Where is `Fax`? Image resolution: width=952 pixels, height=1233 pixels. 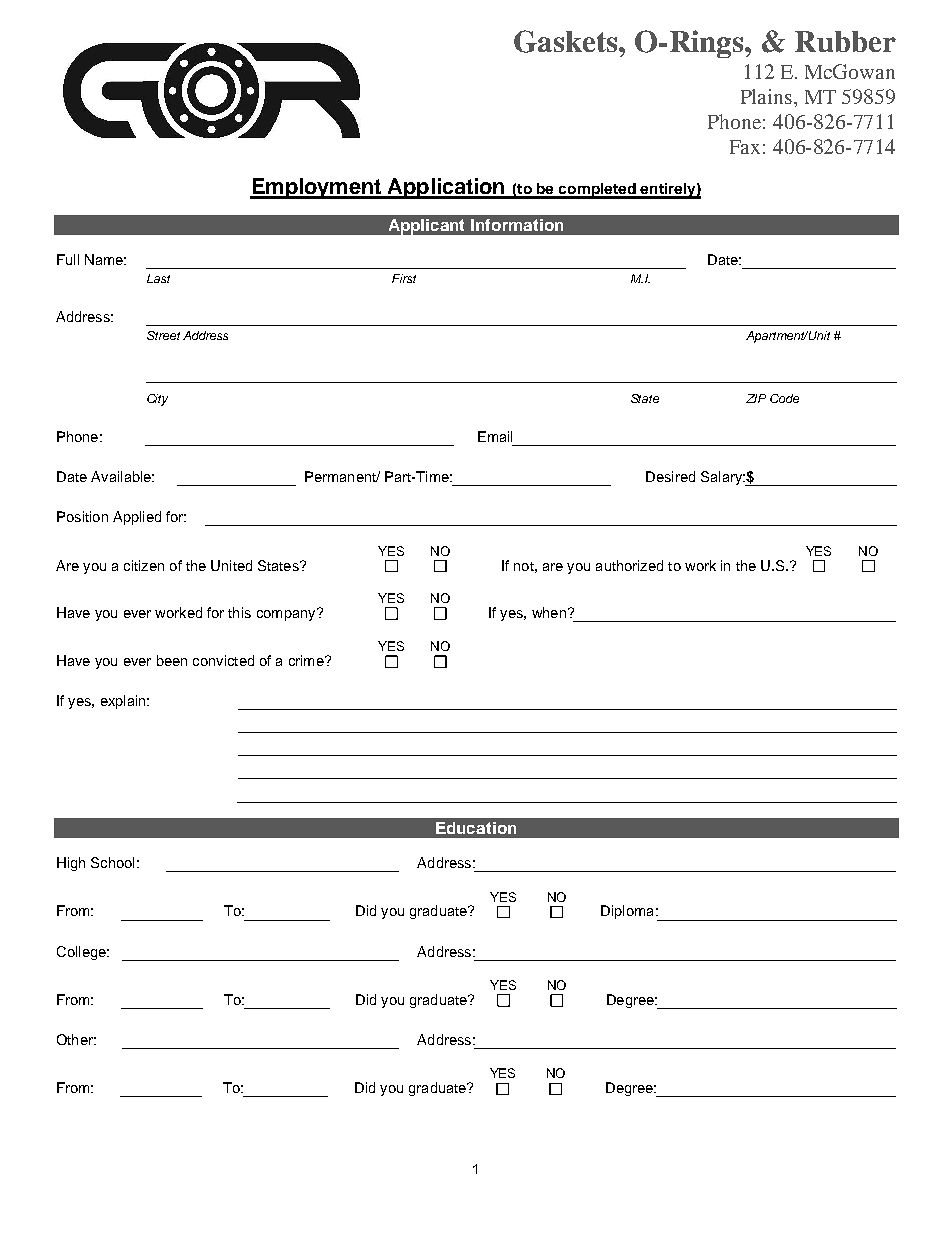
Fax is located at coordinates (745, 147).
